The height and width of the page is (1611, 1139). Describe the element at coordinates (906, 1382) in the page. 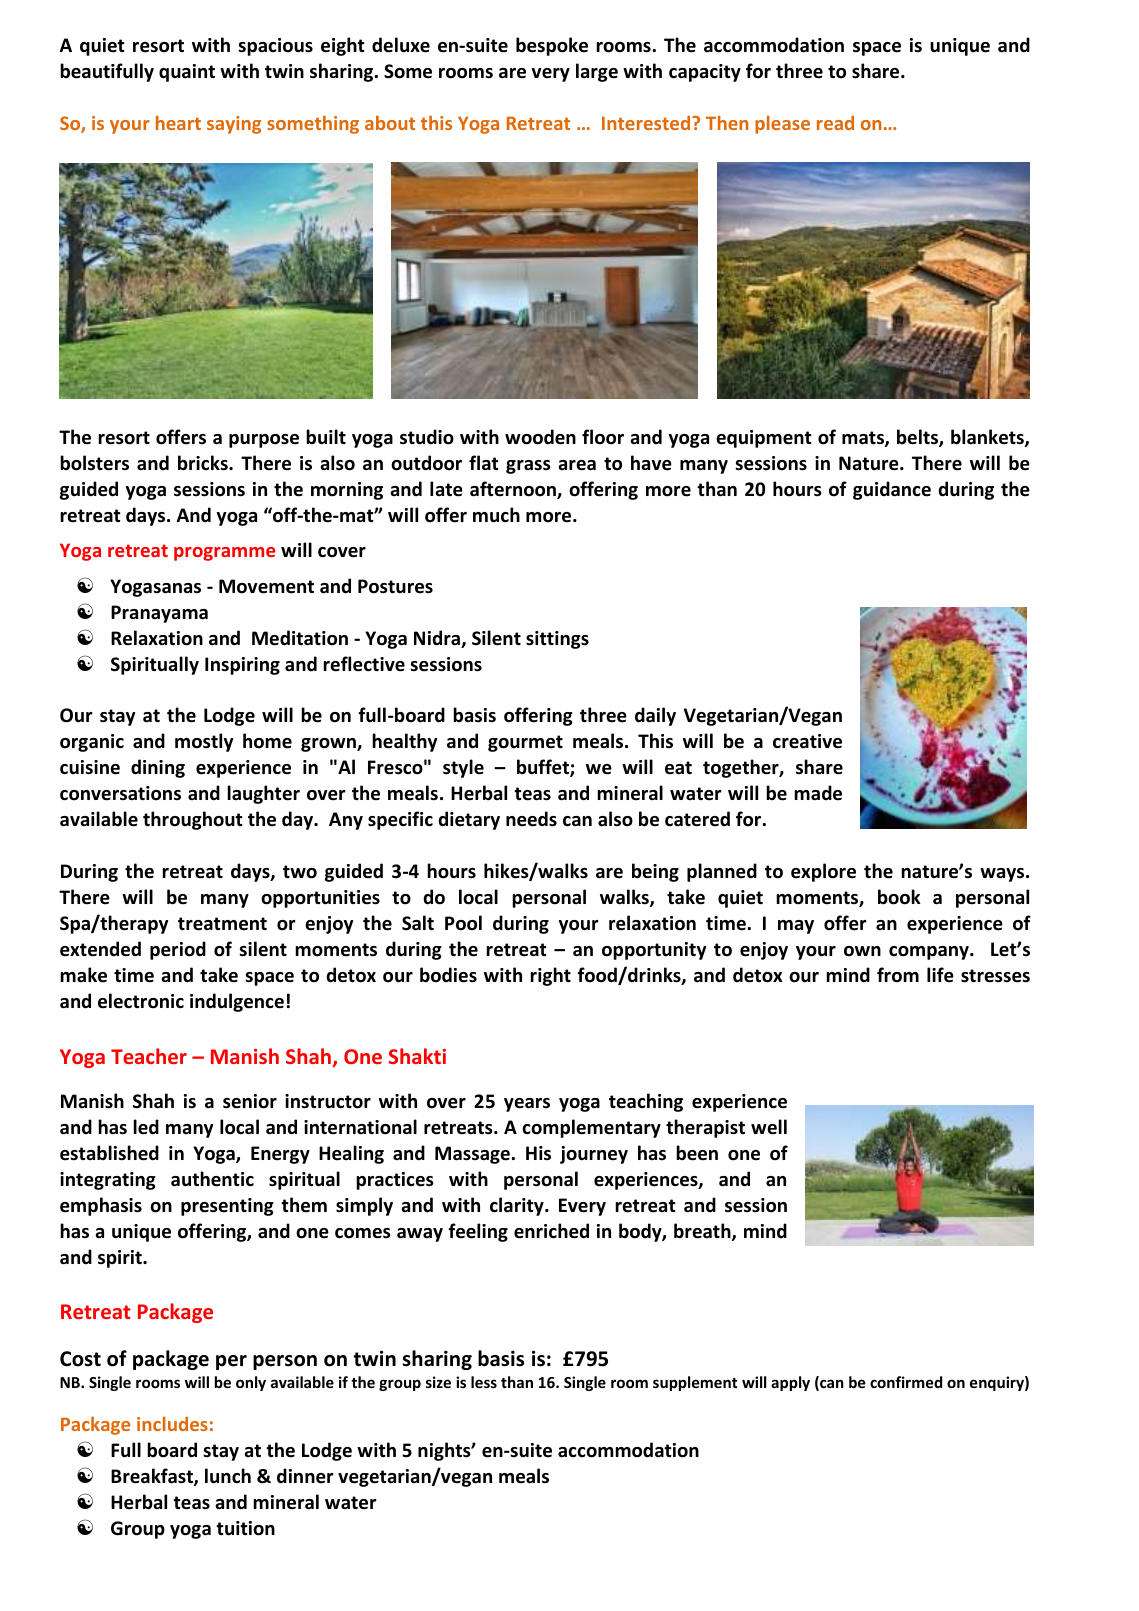

I see `confirmed` at that location.
